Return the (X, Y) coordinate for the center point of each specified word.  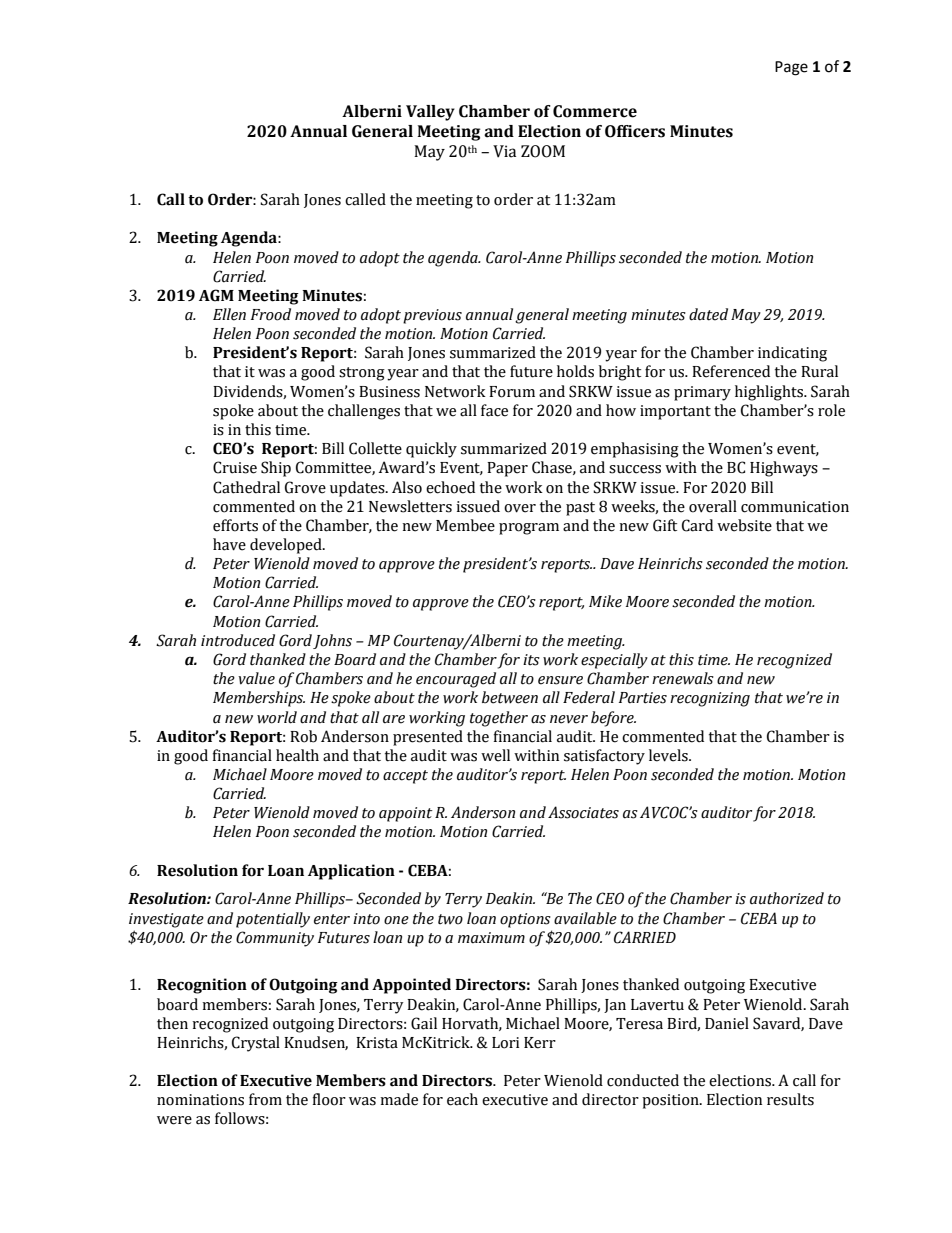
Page (791, 68)
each (462, 1099)
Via (504, 151)
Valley (430, 113)
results (790, 1099)
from (265, 1099)
